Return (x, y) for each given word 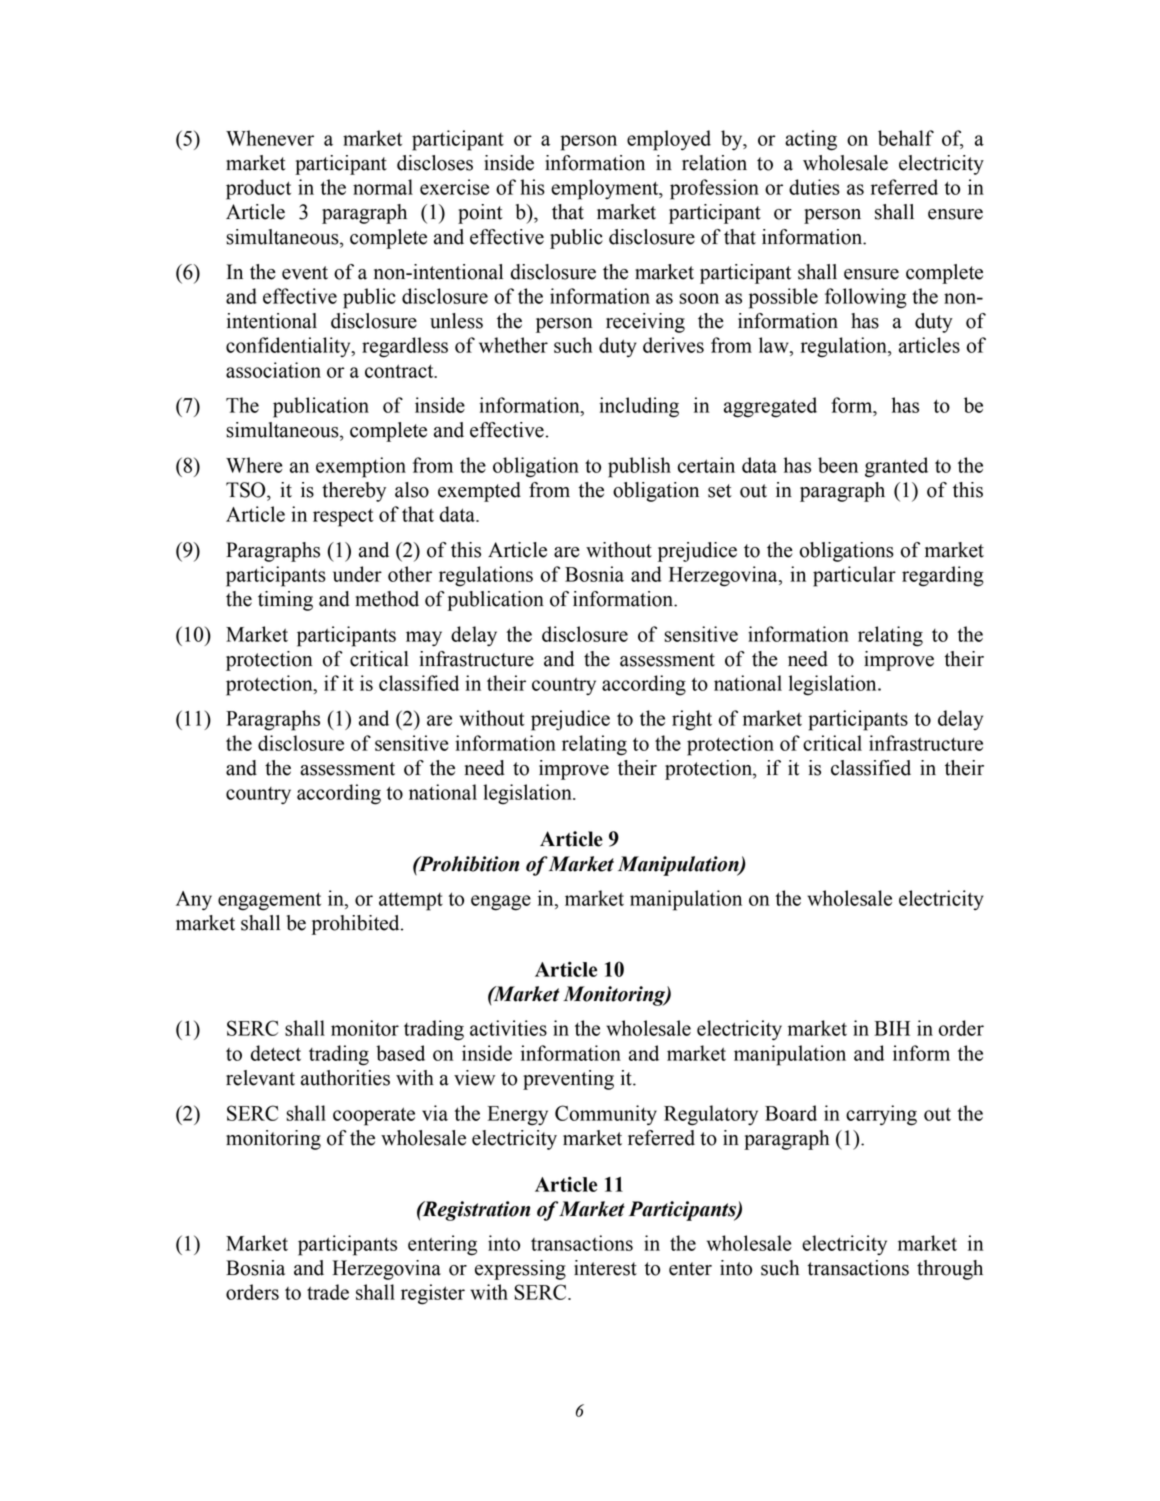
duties (814, 187)
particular (854, 576)
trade (328, 1292)
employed (669, 140)
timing (285, 601)
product (258, 189)
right (692, 720)
